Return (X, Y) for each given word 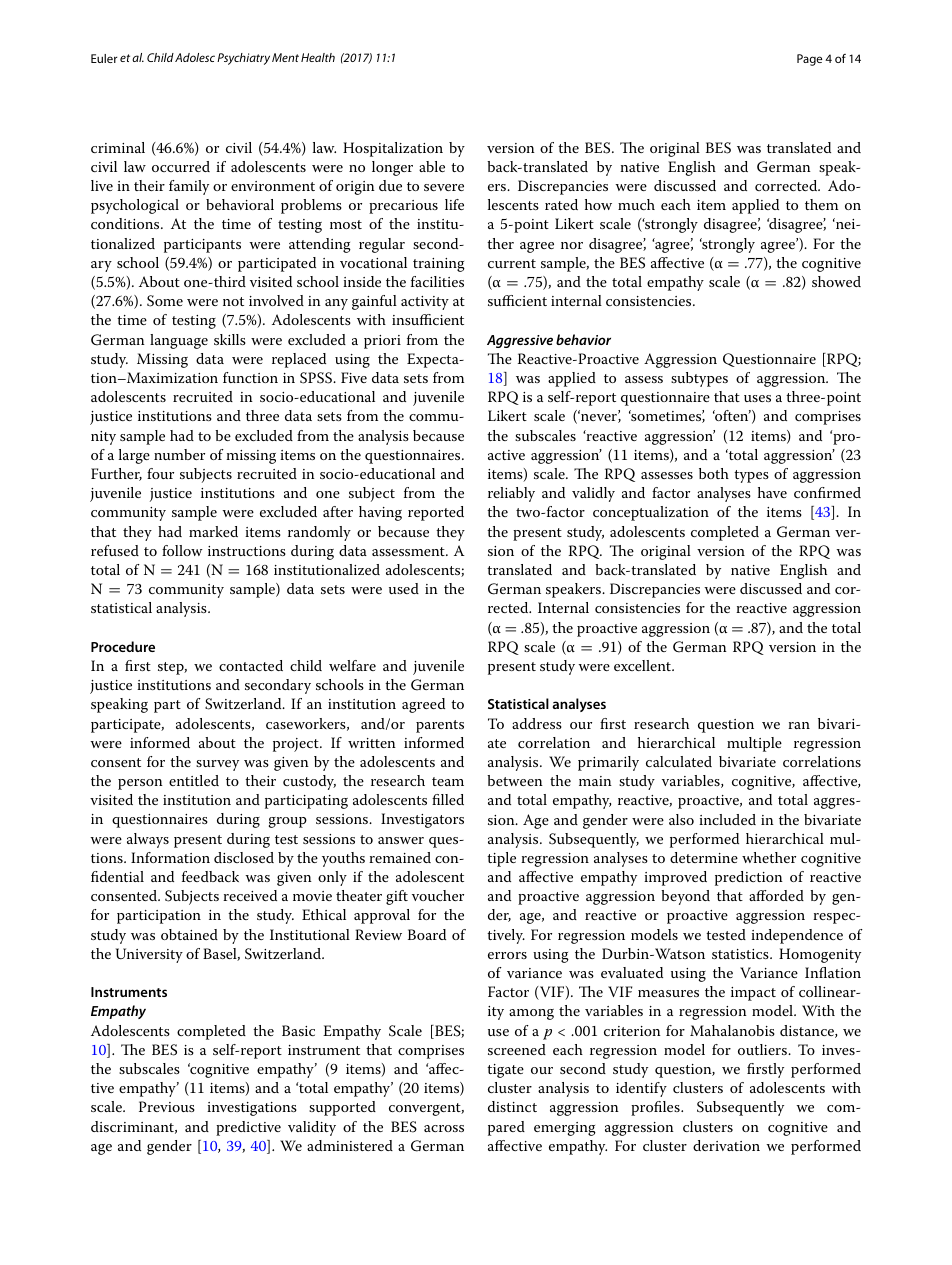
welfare (352, 665)
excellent (643, 665)
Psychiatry (243, 59)
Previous (167, 1106)
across (444, 1128)
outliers (763, 1049)
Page (809, 60)
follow (182, 550)
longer (392, 168)
